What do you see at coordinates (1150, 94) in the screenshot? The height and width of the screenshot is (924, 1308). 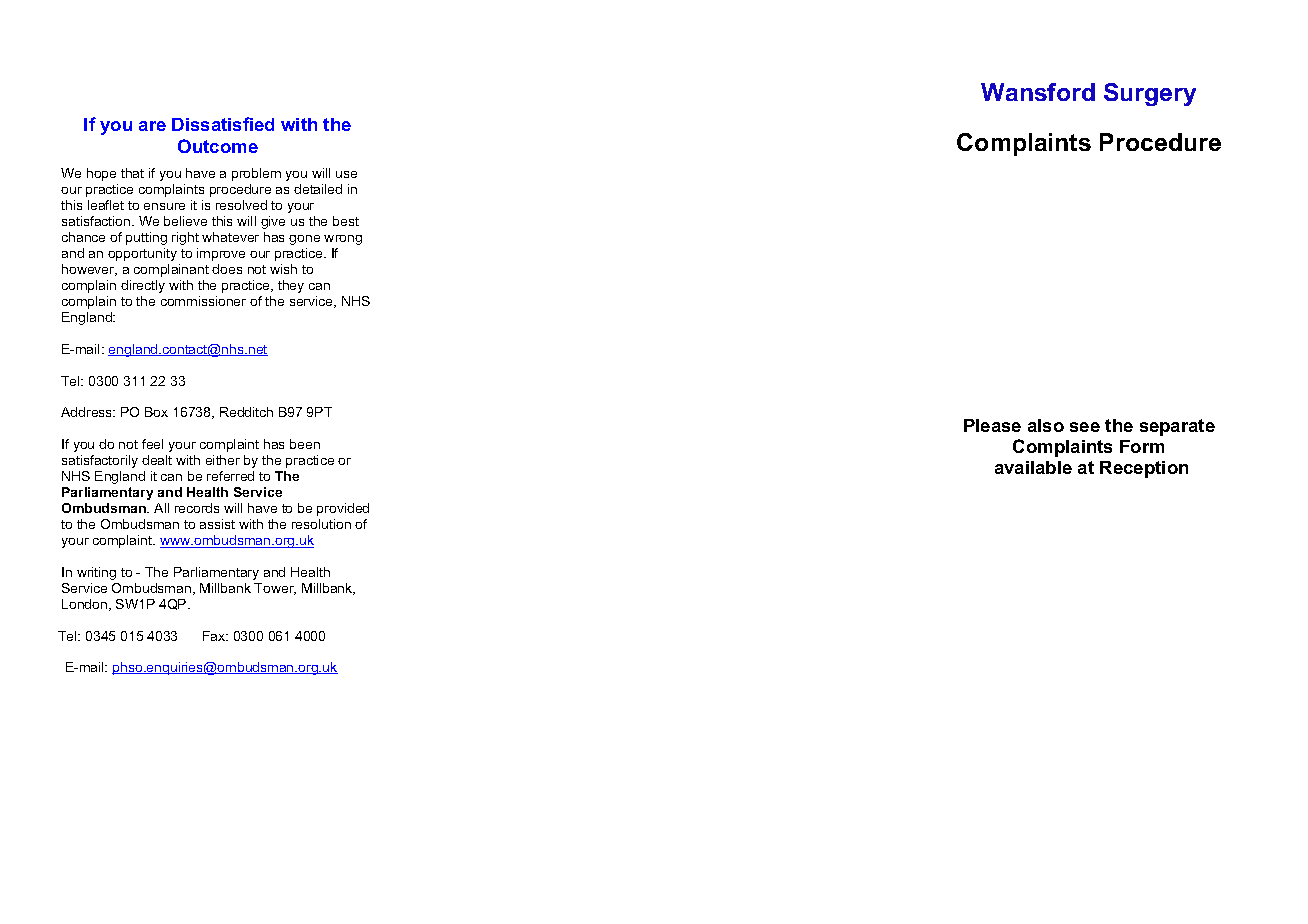 I see `Surgery` at bounding box center [1150, 94].
